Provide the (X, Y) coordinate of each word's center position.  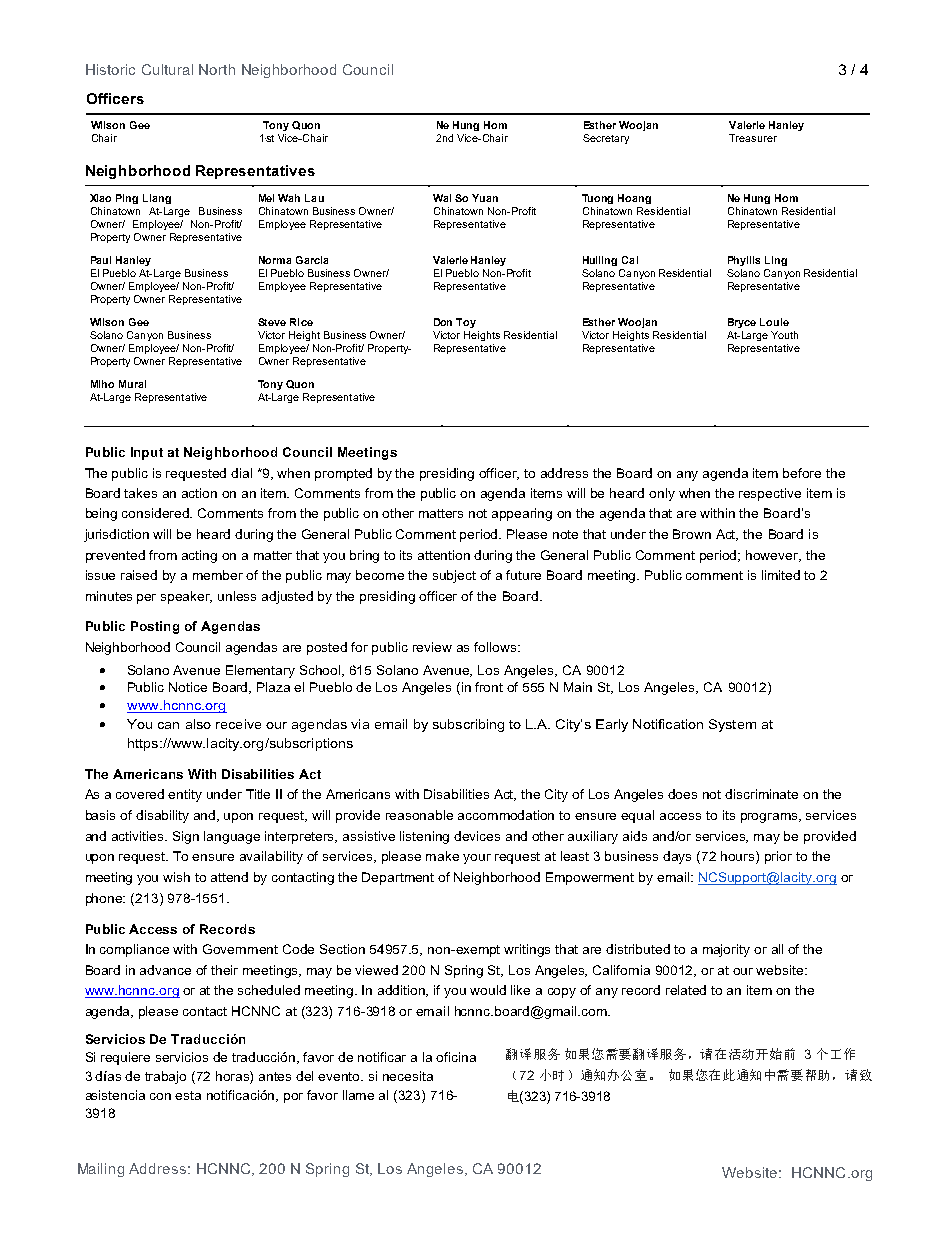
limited (781, 575)
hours (739, 857)
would (488, 990)
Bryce (742, 323)
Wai (442, 198)
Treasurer (753, 138)
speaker (186, 597)
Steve (272, 322)
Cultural (167, 69)
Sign (186, 837)
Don (443, 322)
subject (454, 576)
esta (188, 1095)
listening (424, 837)
